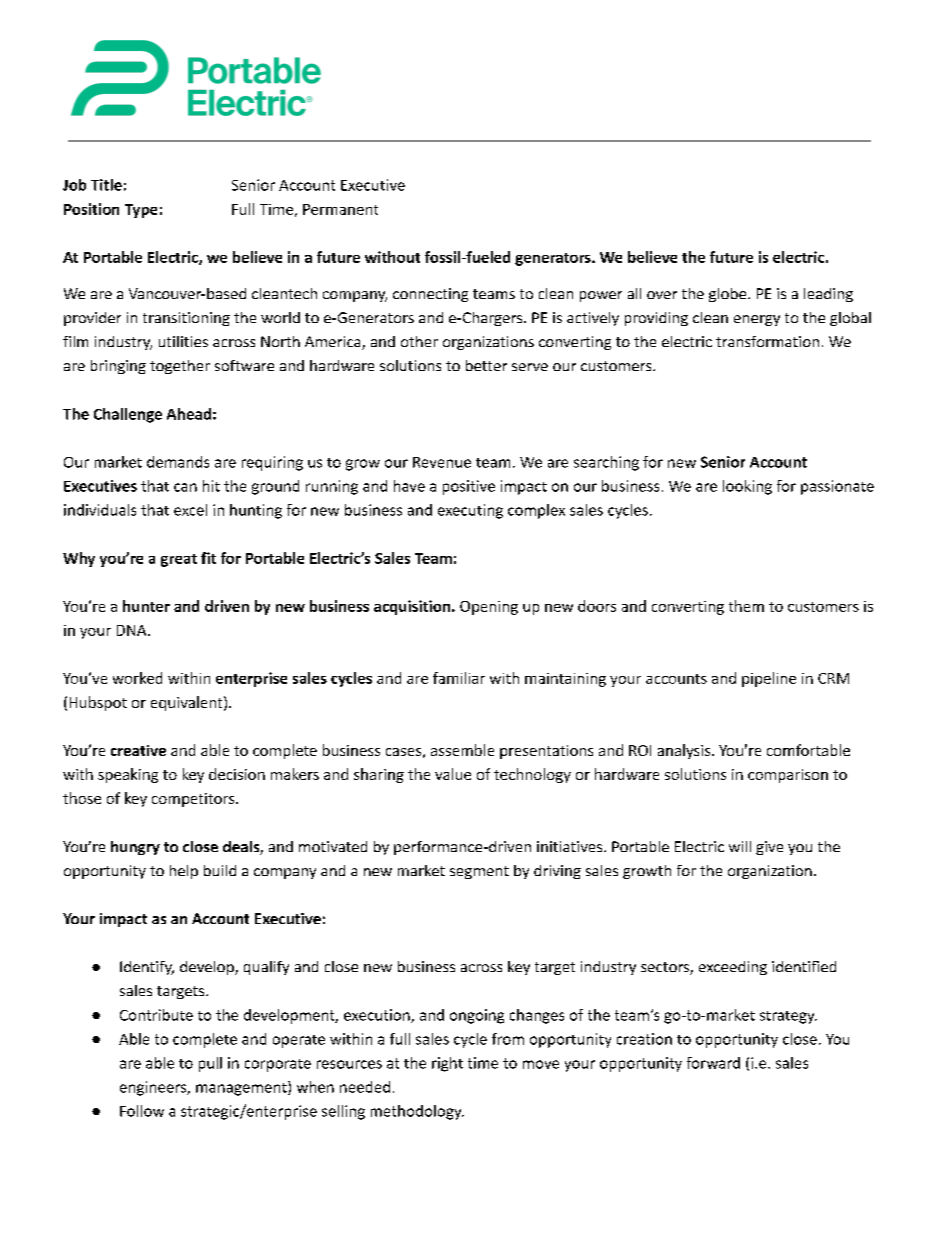 The image size is (952, 1233). I want to click on pipeline, so click(769, 679).
